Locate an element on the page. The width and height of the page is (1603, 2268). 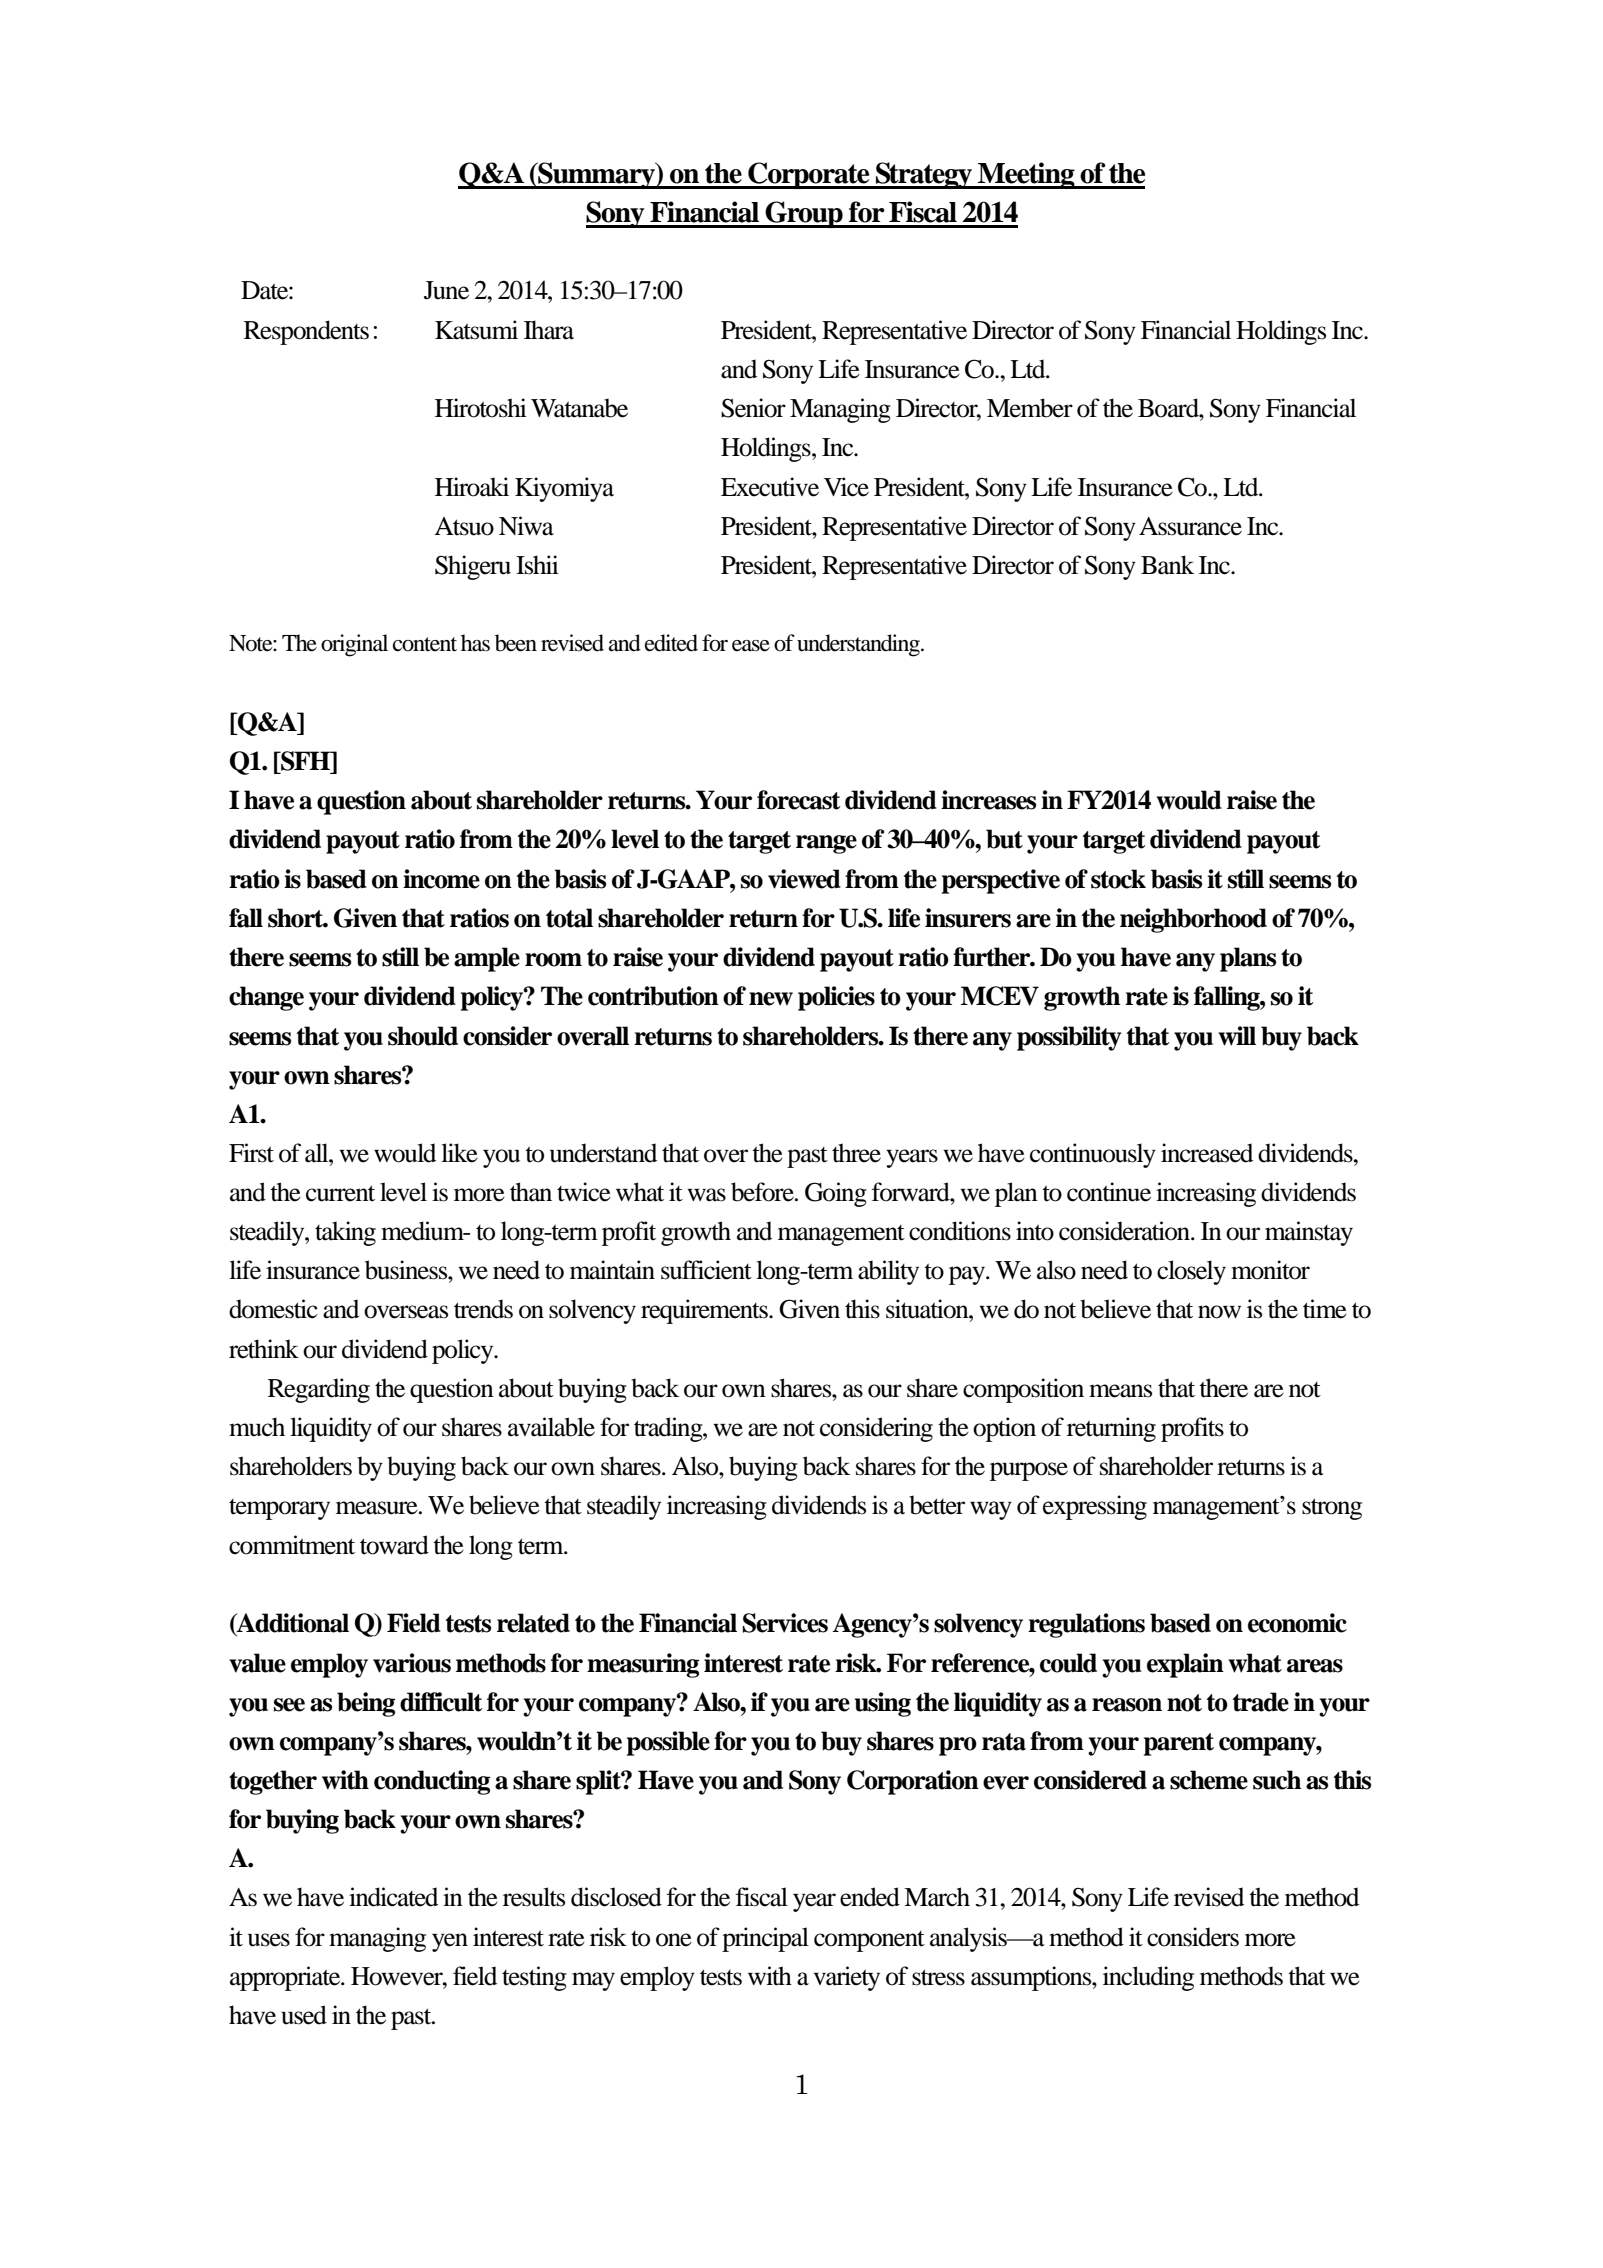
yen is located at coordinates (450, 1942).
